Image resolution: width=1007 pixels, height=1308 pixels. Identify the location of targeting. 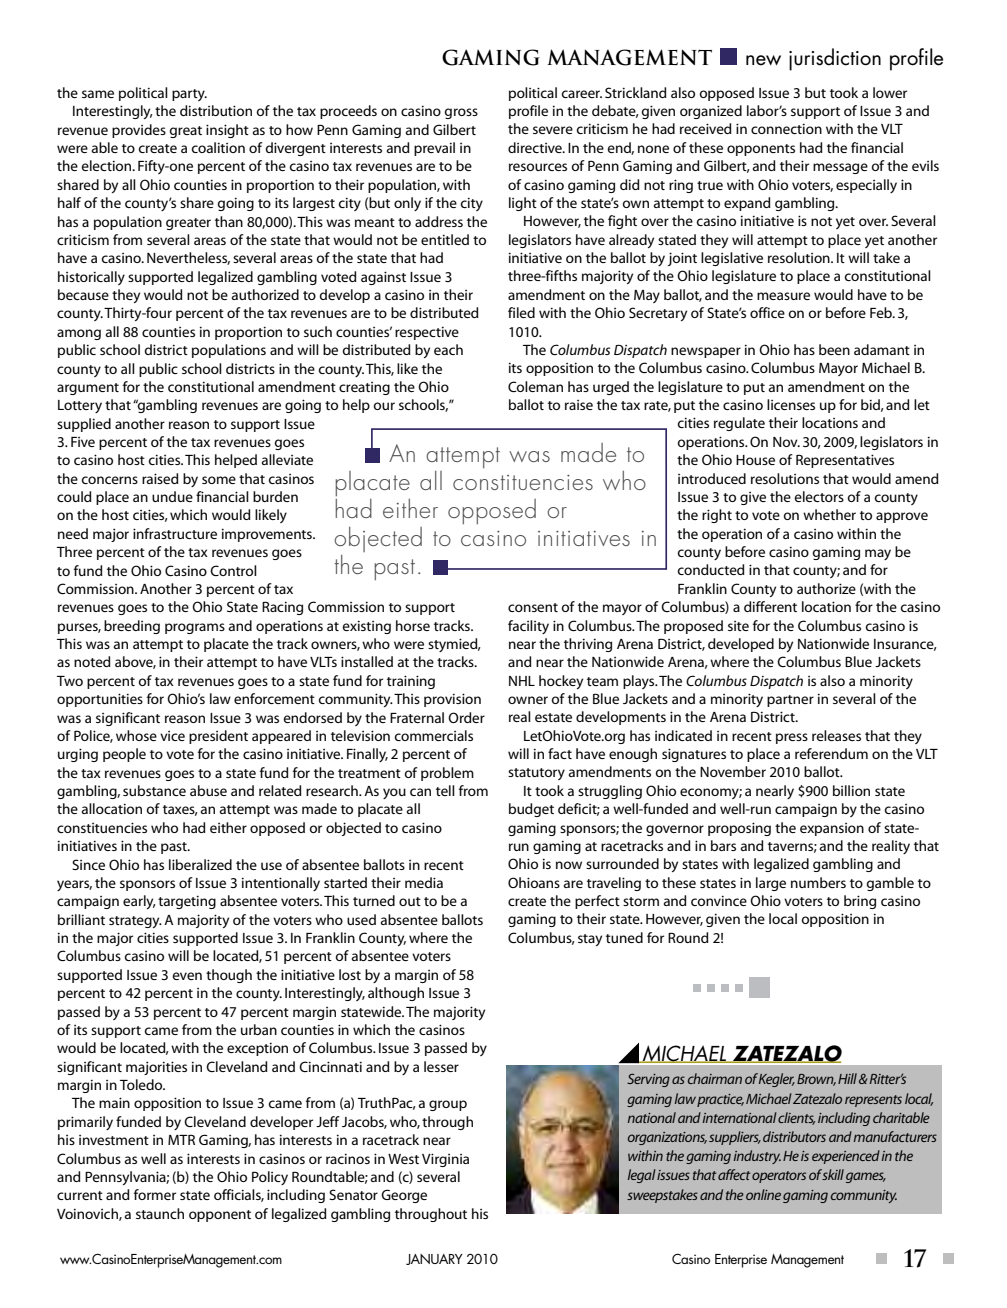
(187, 902).
